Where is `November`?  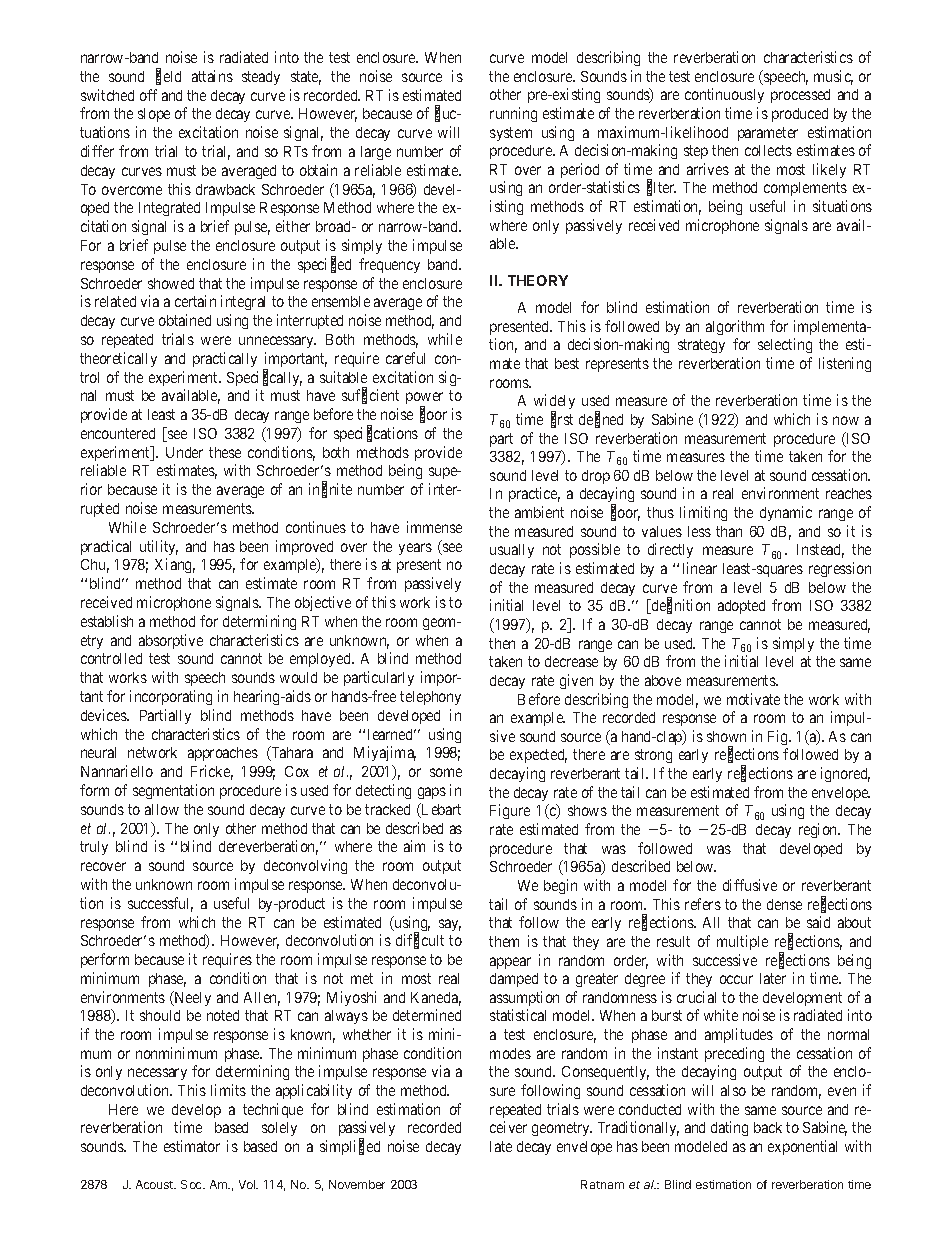 November is located at coordinates (357, 1184).
